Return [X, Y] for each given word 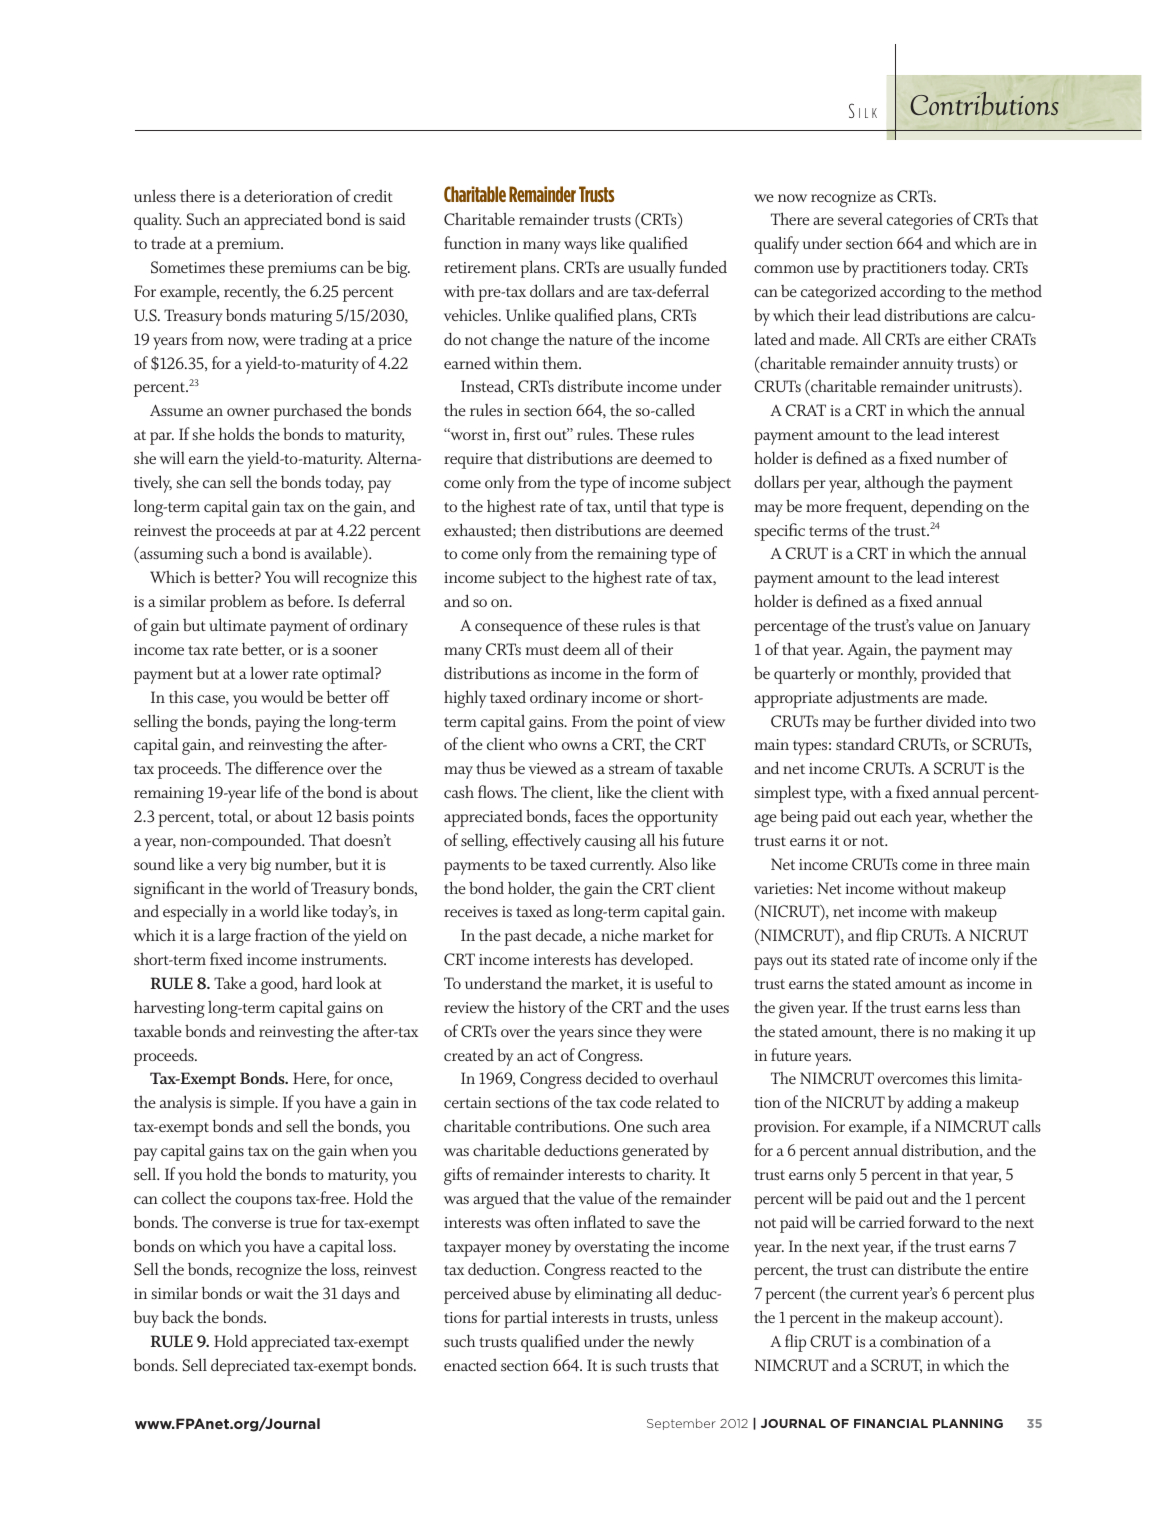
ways [580, 247]
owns [579, 746]
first [527, 433]
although [894, 484]
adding [929, 1104]
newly [674, 1343]
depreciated [250, 1367]
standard [865, 743]
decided [612, 1077]
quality [157, 221]
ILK [868, 113]
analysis [185, 1104]
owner [248, 412]
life [270, 791]
